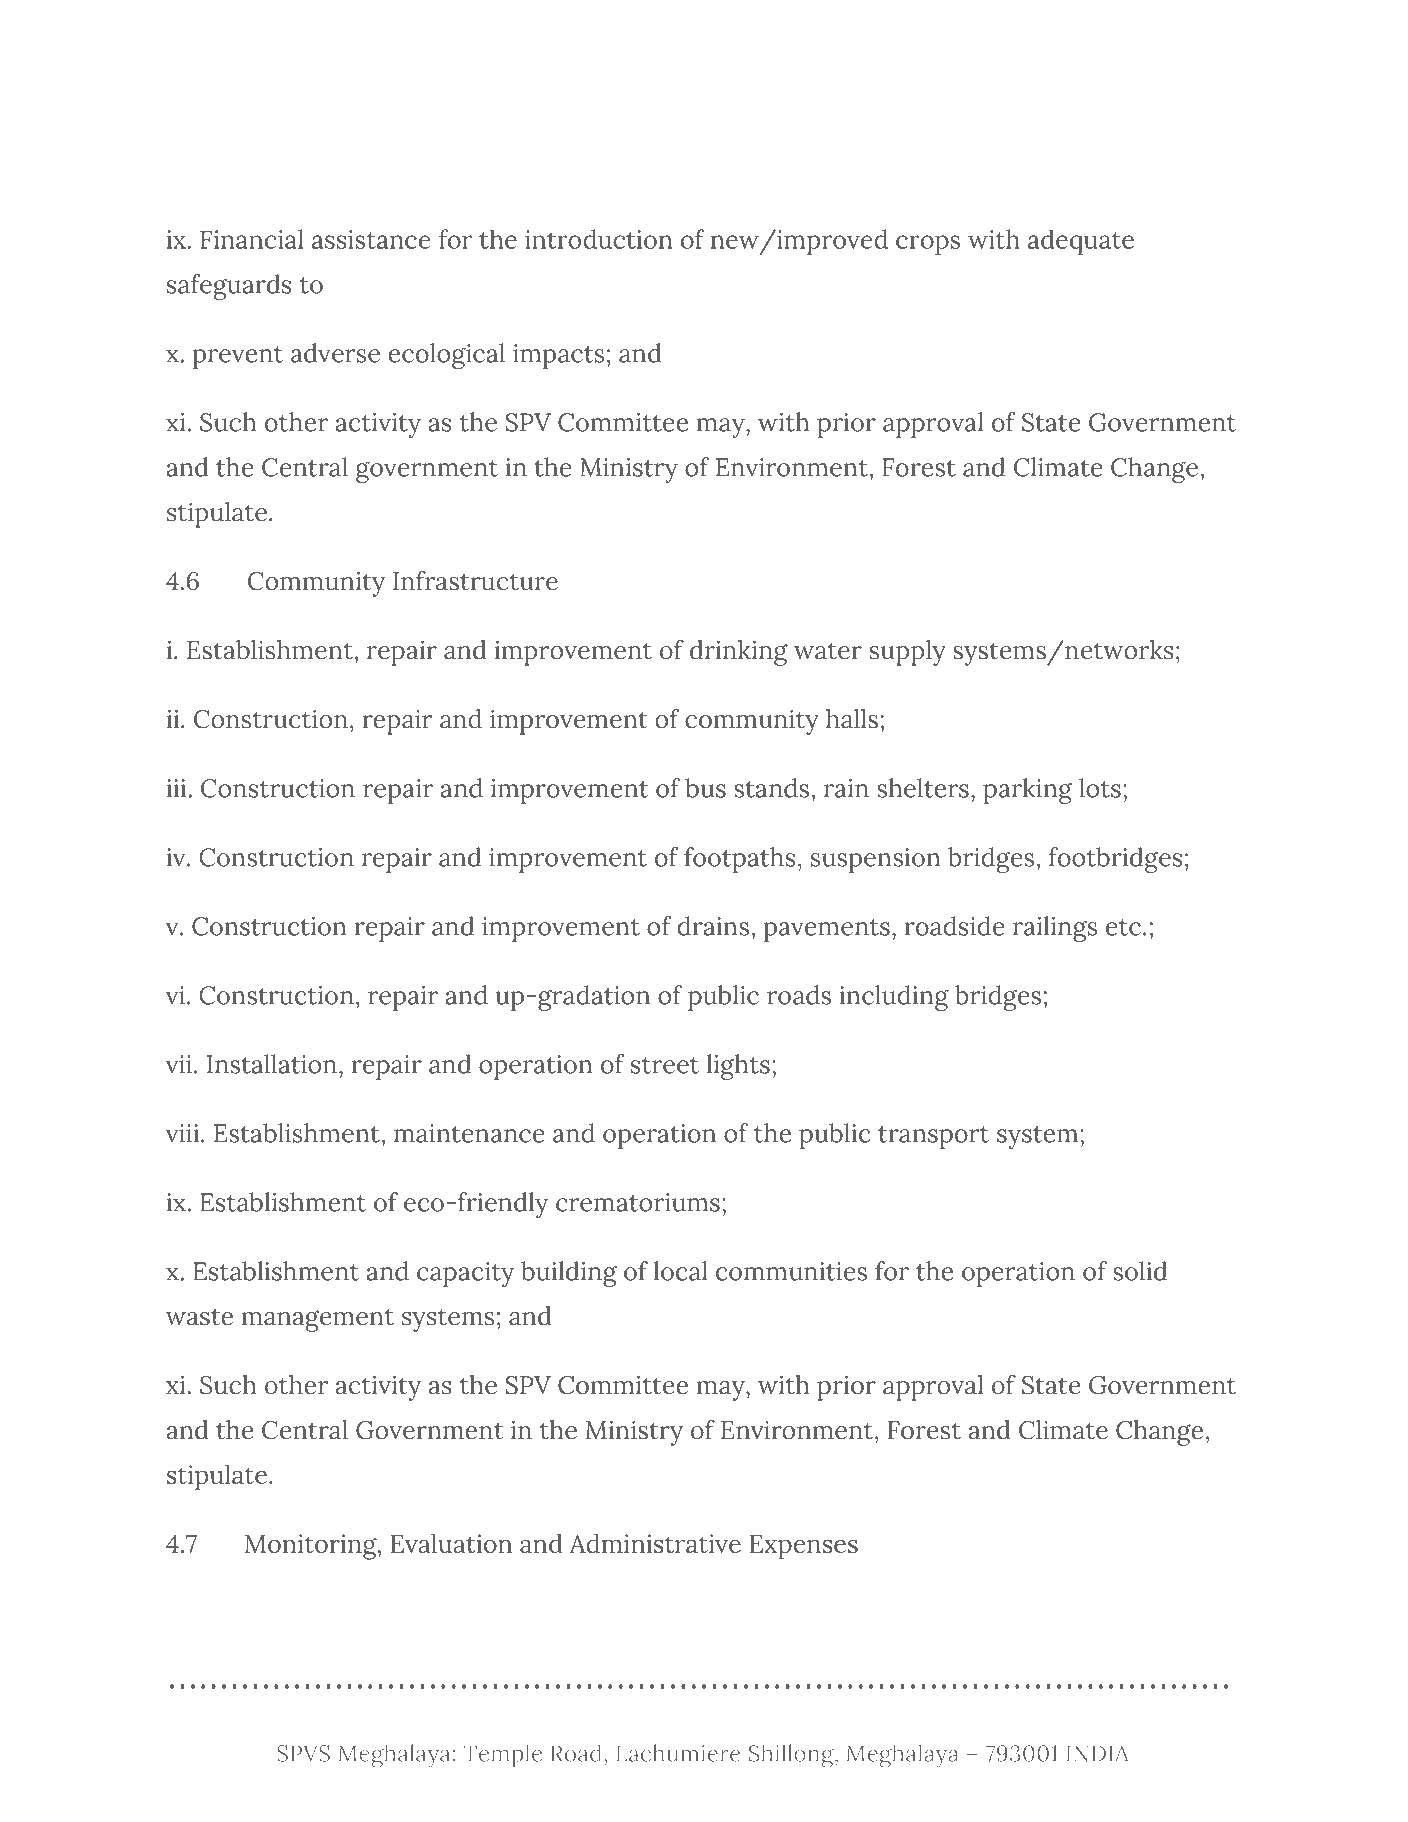 Image resolution: width=1408 pixels, height=1822 pixels. Describe the element at coordinates (502, 1755) in the document. I see `Temple` at that location.
